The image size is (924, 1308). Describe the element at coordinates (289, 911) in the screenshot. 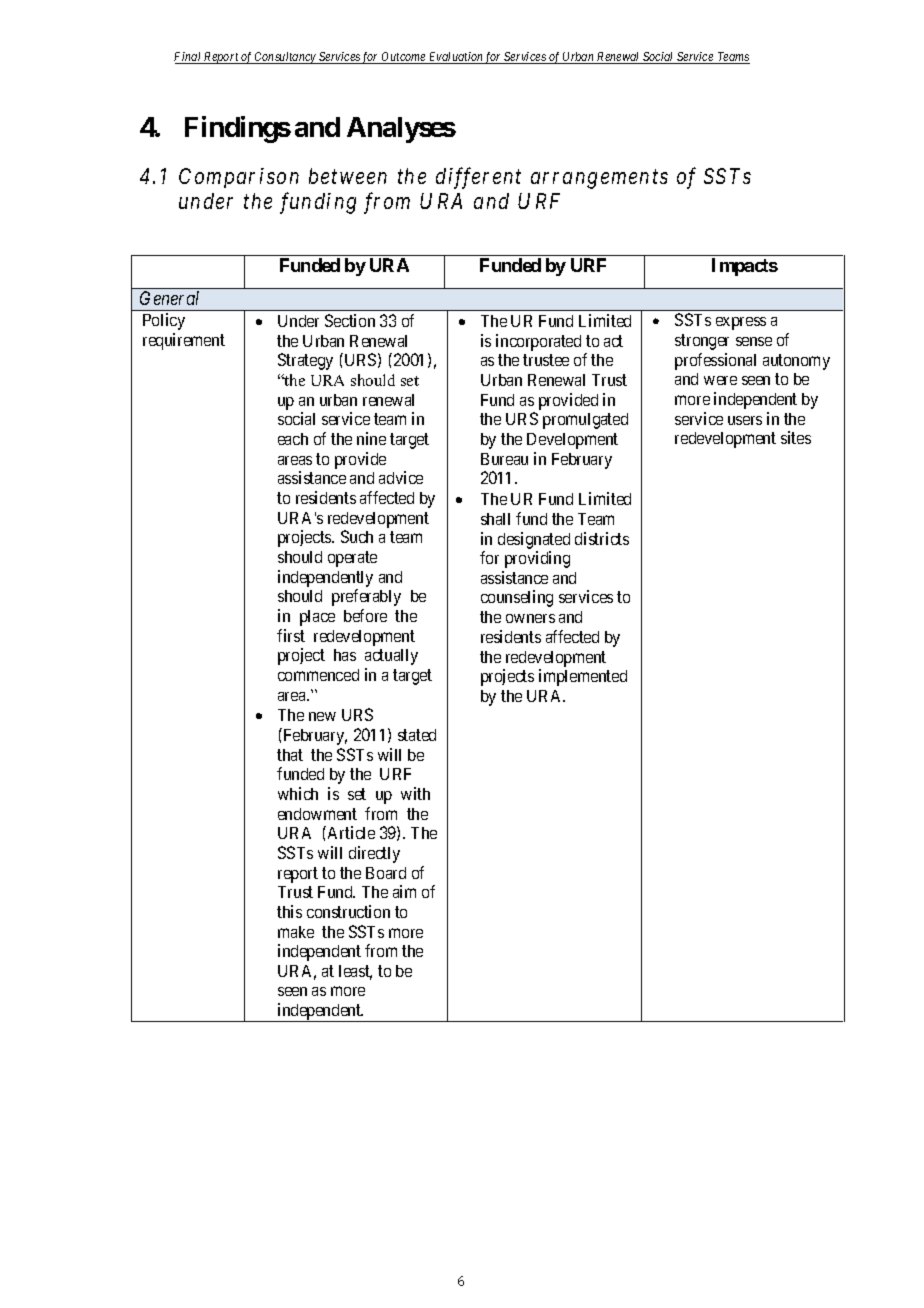

I see `this` at that location.
